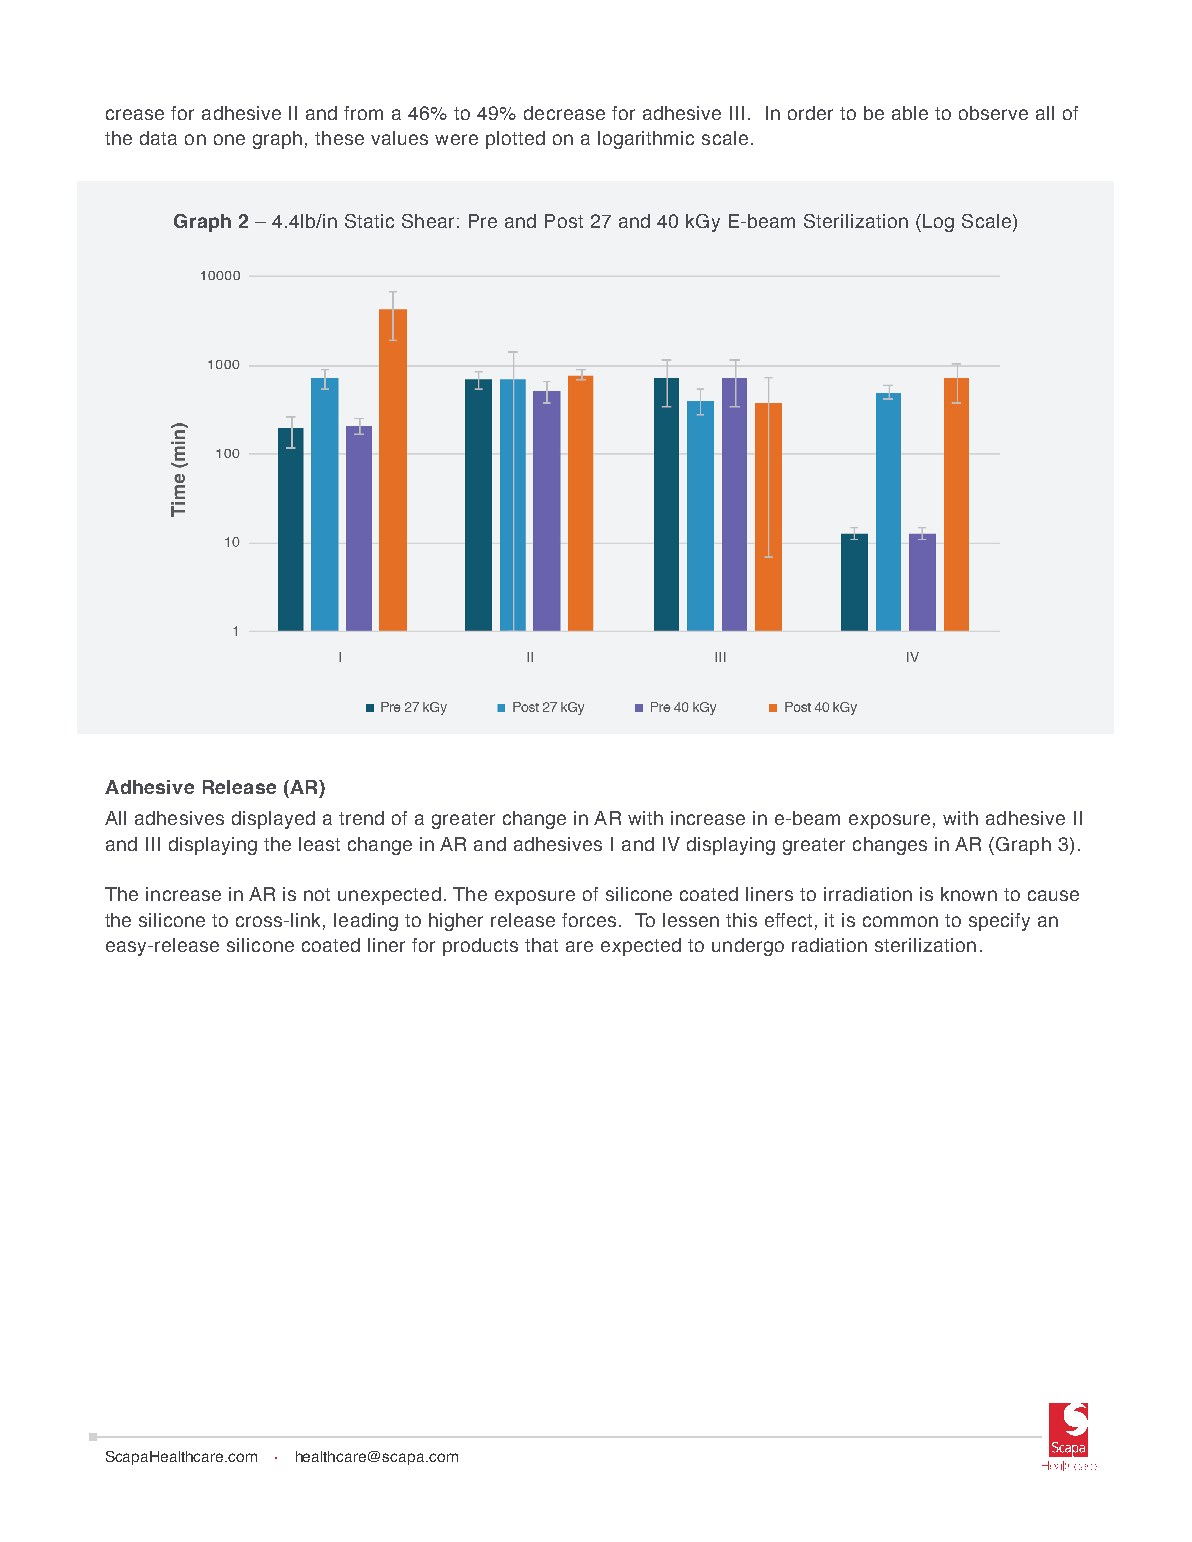 Image resolution: width=1192 pixels, height=1542 pixels. I want to click on these, so click(339, 138).
